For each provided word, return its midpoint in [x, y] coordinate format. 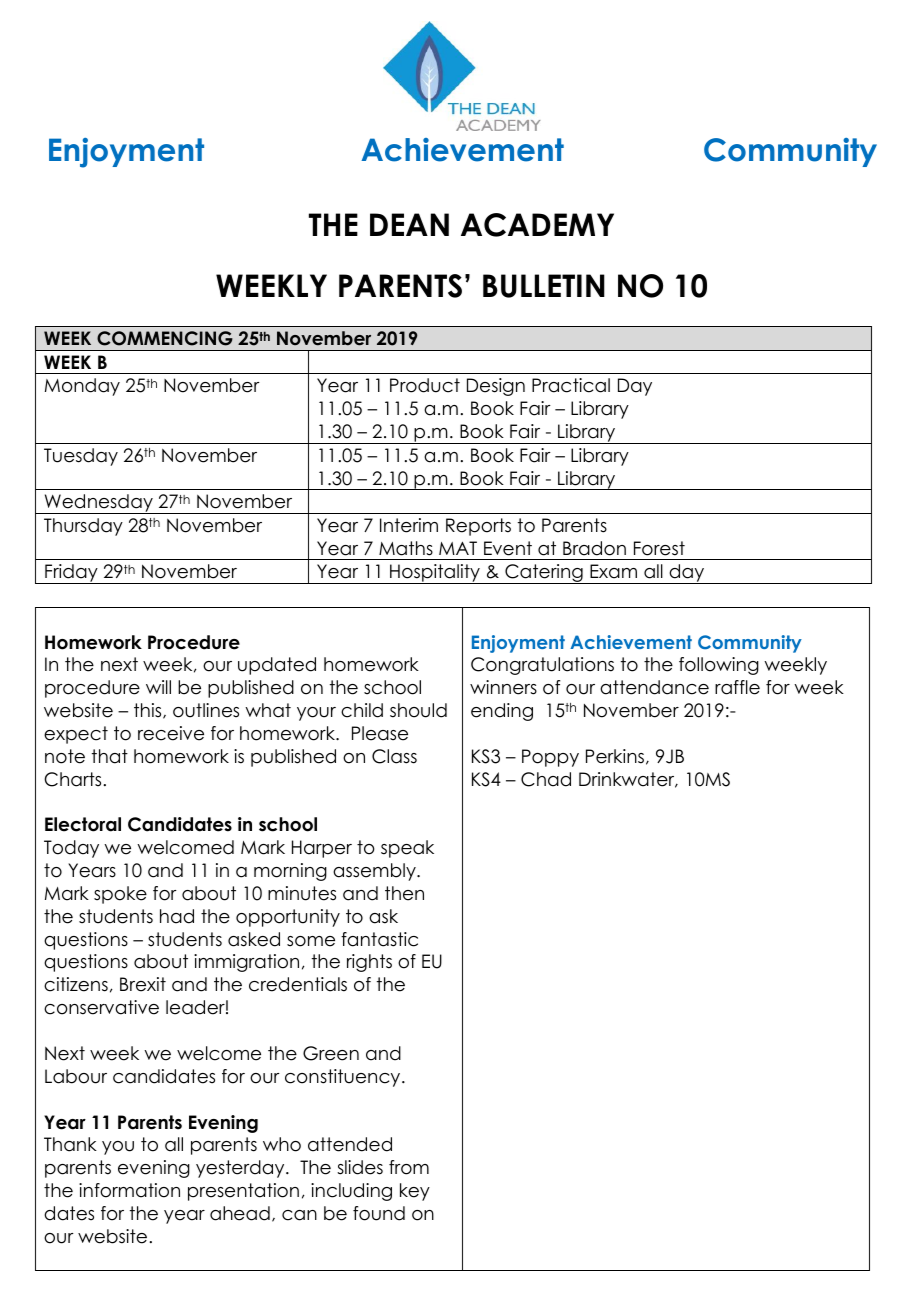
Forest [659, 548]
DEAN [409, 224]
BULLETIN [544, 286]
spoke [120, 895]
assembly [375, 872]
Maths [406, 548]
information [129, 1190]
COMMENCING [165, 338]
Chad [546, 779]
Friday [71, 574]
